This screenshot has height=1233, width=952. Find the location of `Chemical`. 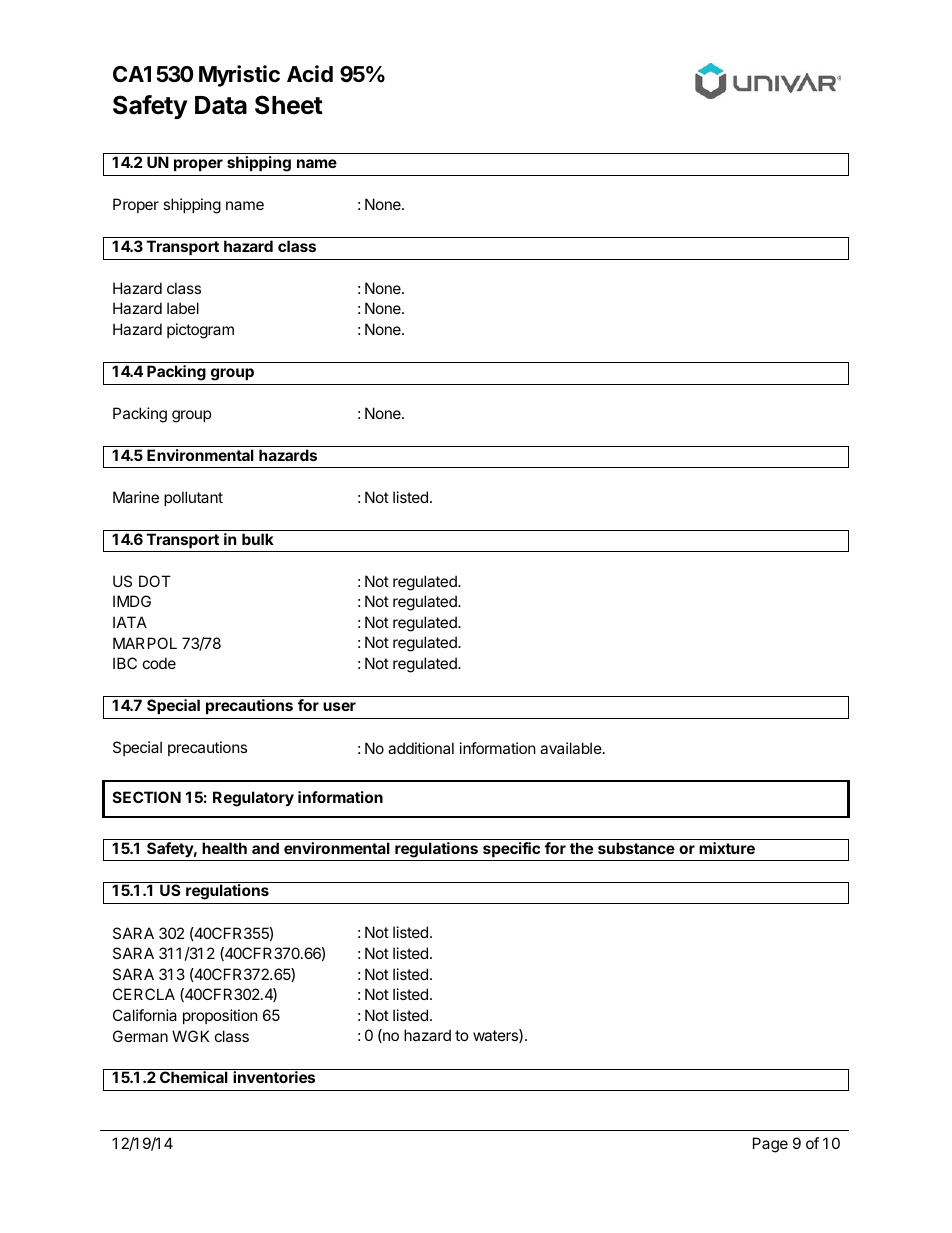

Chemical is located at coordinates (194, 1077).
